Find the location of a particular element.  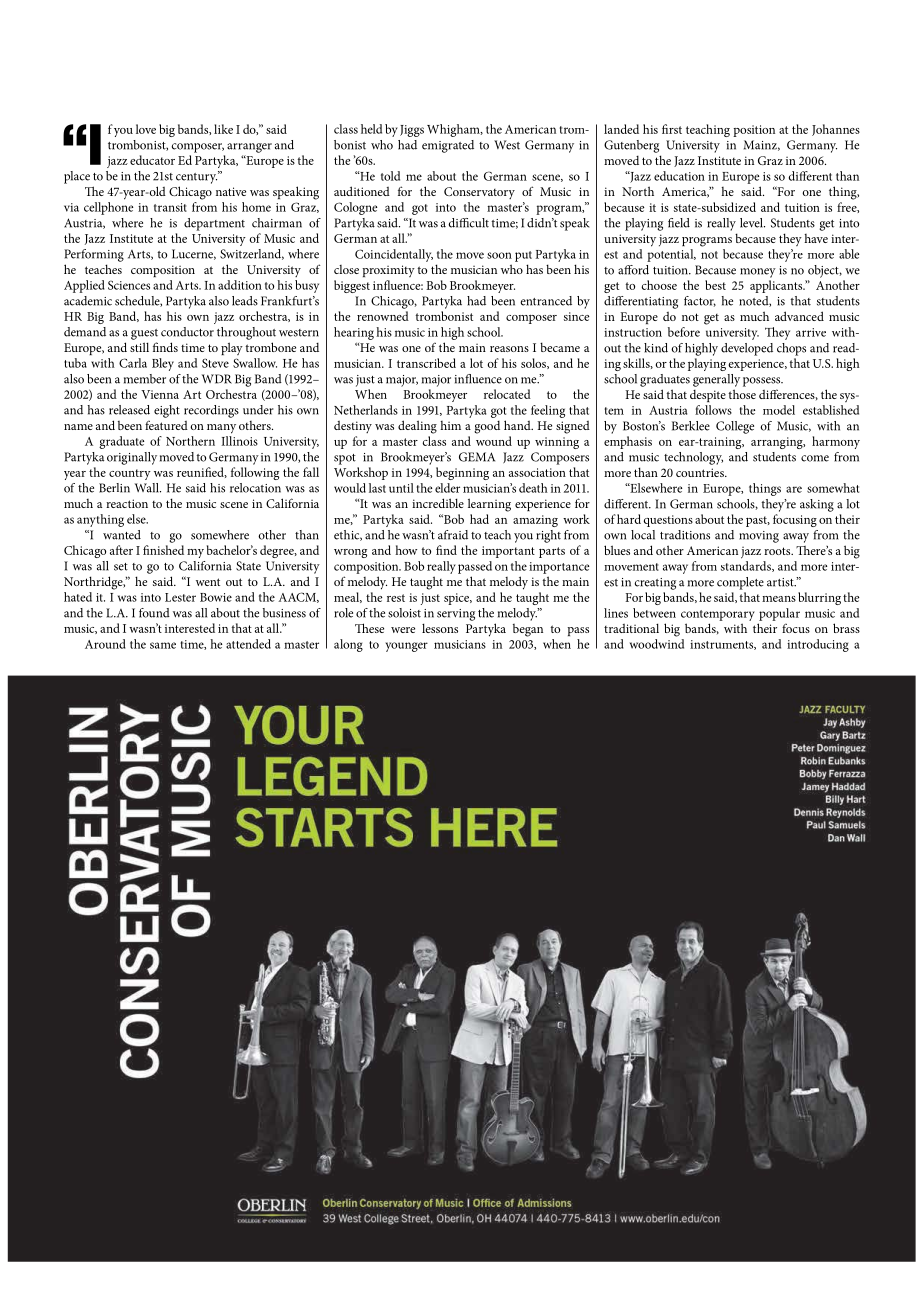

Johannes is located at coordinates (836, 130).
